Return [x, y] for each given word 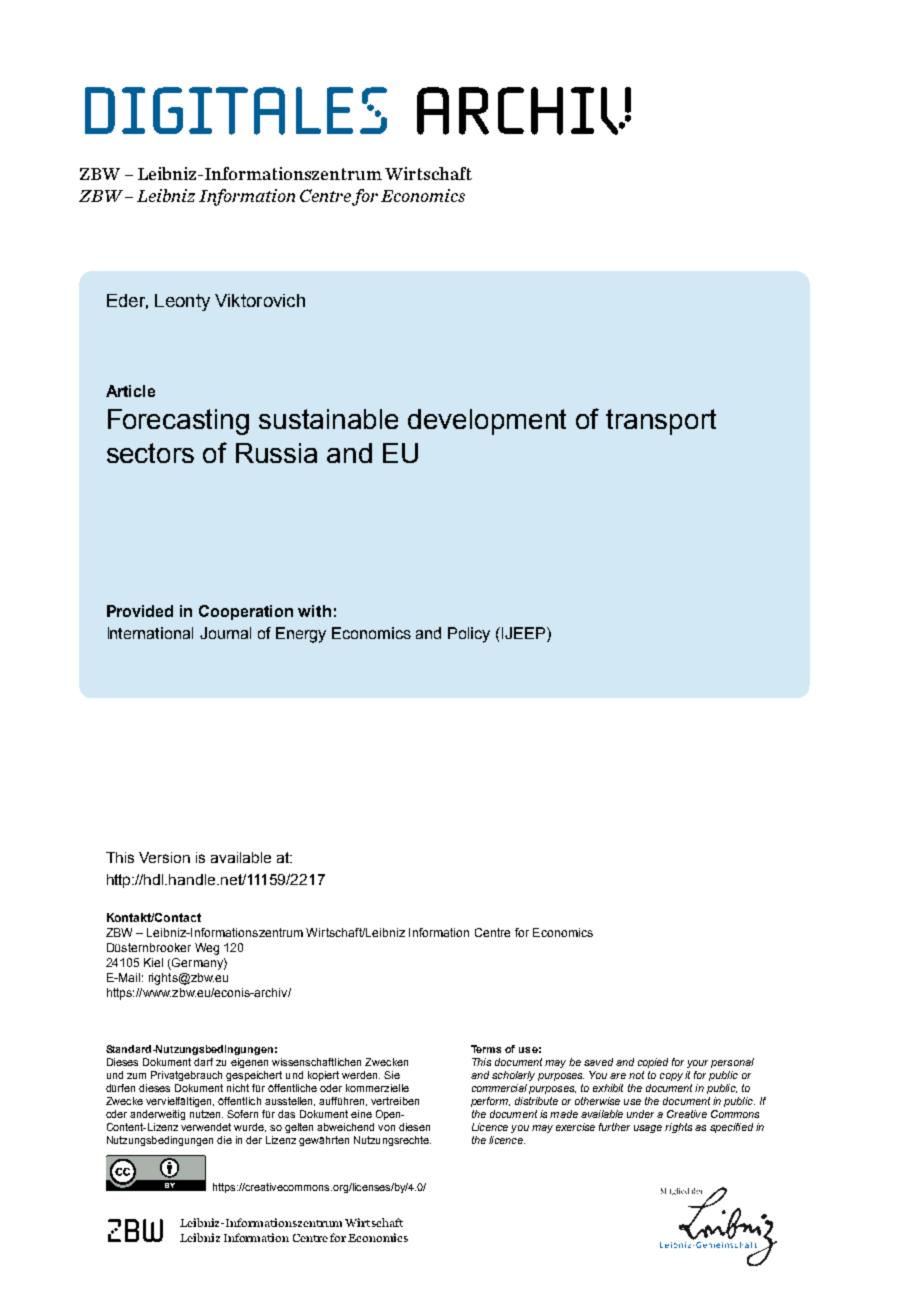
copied [653, 1063]
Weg [207, 949]
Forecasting [178, 422]
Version [164, 857]
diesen [414, 1127]
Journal [225, 633]
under [640, 1114]
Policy [469, 635]
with [314, 611]
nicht [238, 1088]
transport [661, 422]
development [487, 422]
